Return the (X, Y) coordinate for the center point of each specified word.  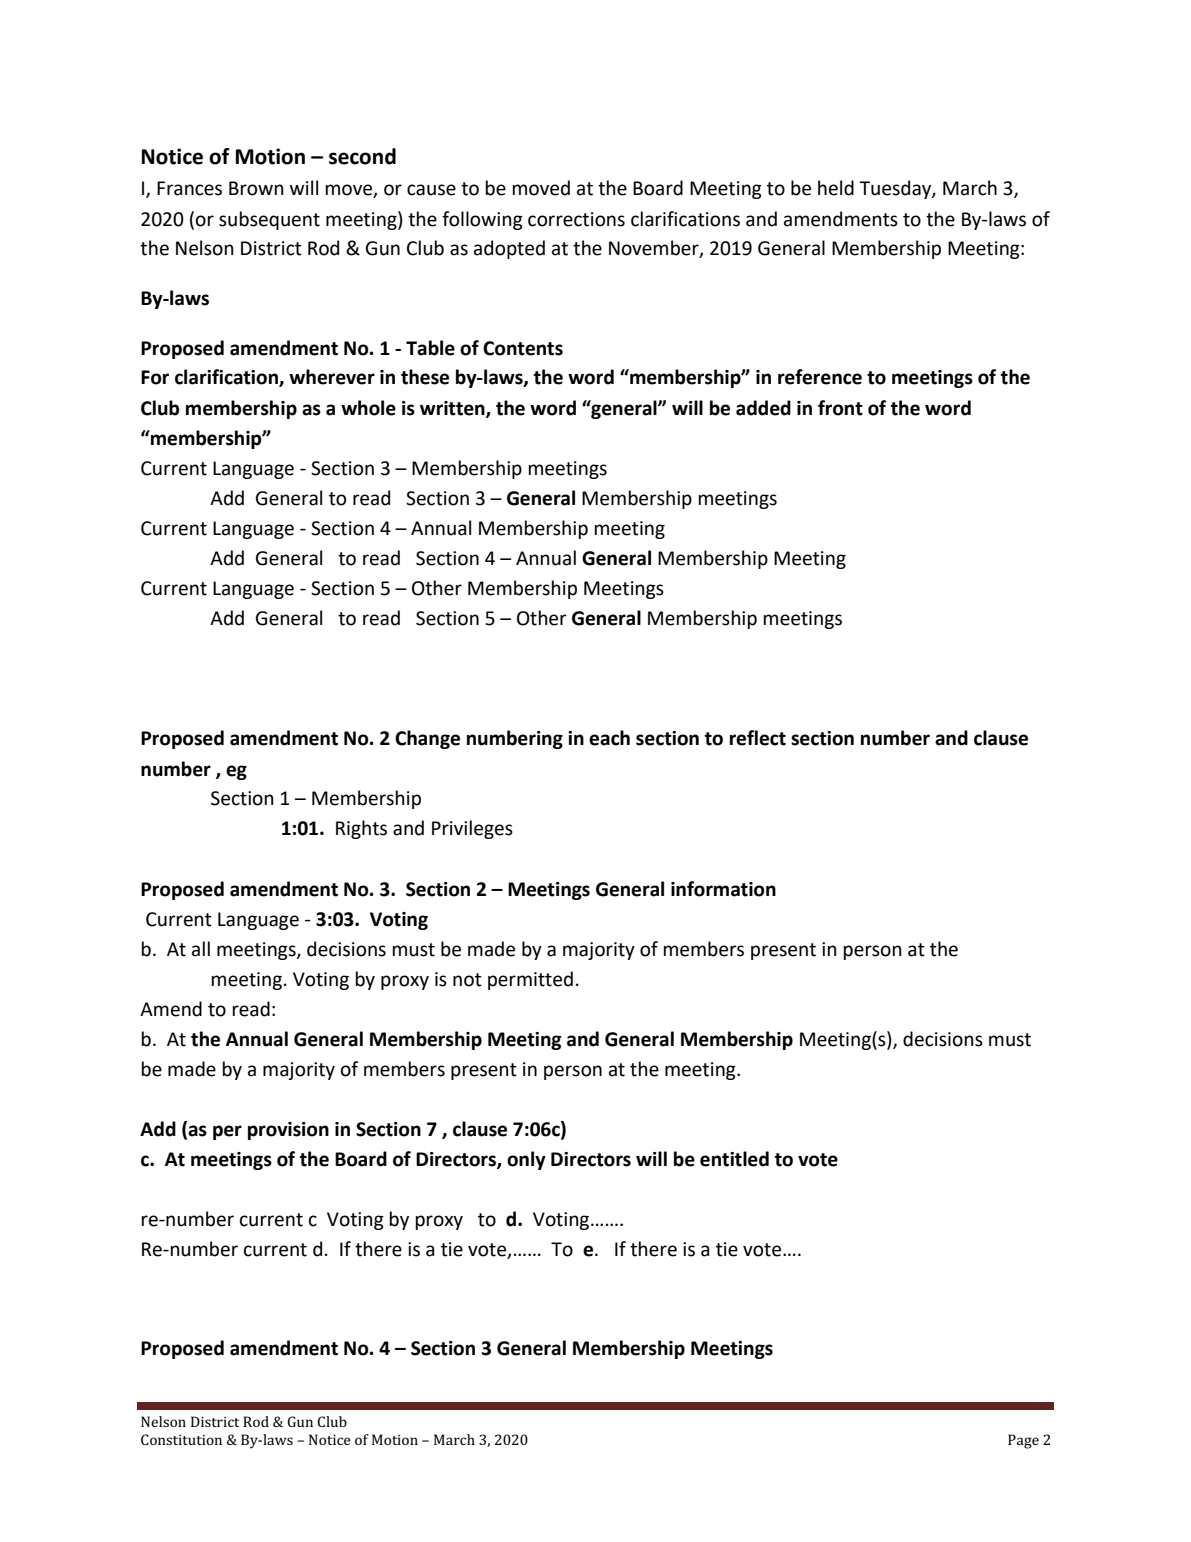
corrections (576, 219)
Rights (361, 829)
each (609, 738)
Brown (256, 188)
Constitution (181, 1439)
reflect (758, 738)
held (836, 188)
